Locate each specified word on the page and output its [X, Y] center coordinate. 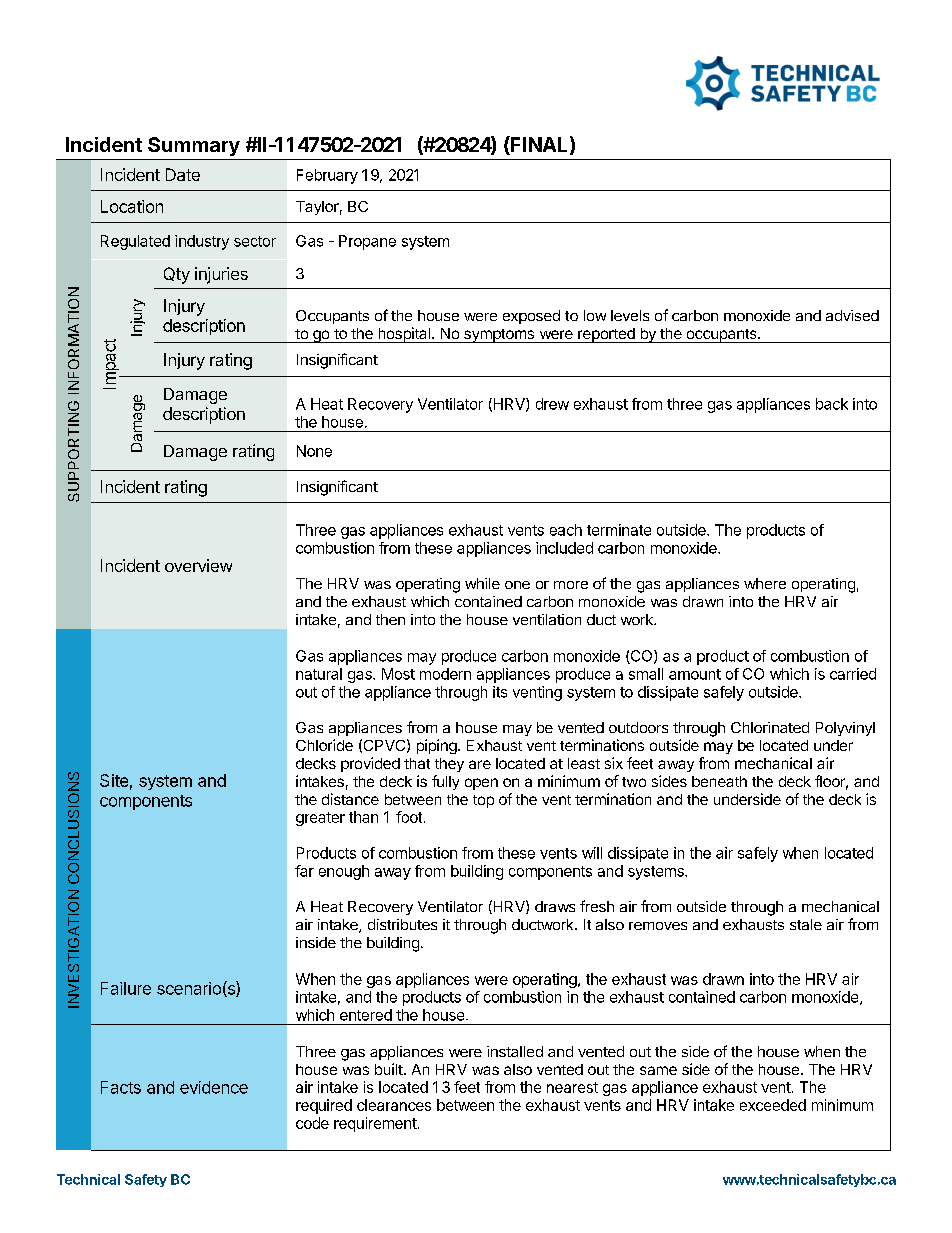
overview [198, 565]
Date [183, 174]
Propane [367, 242]
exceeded [773, 1105]
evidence [214, 1087]
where [765, 583]
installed [515, 1051]
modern [445, 674]
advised [852, 315]
